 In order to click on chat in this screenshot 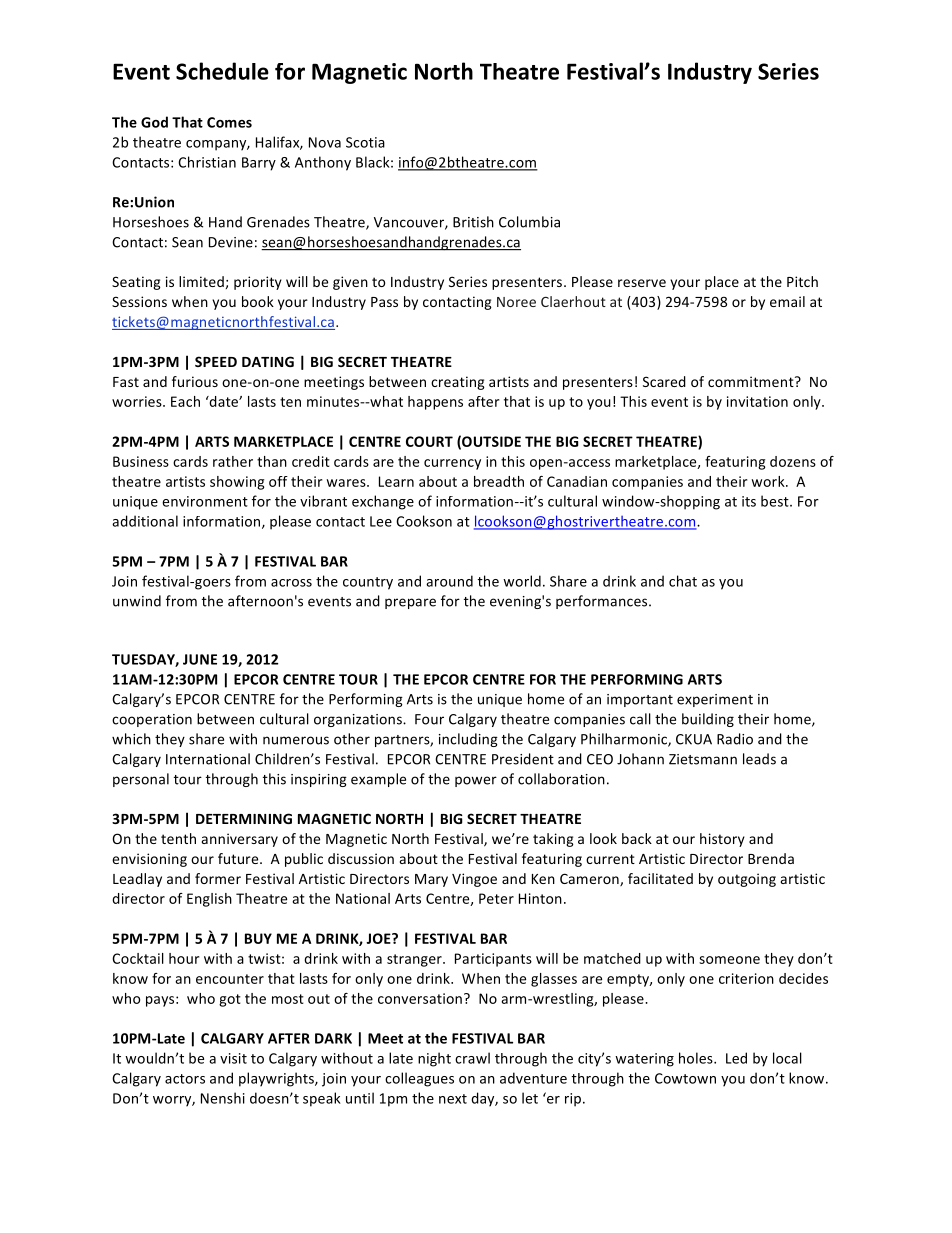, I will do `click(683, 581)`.
